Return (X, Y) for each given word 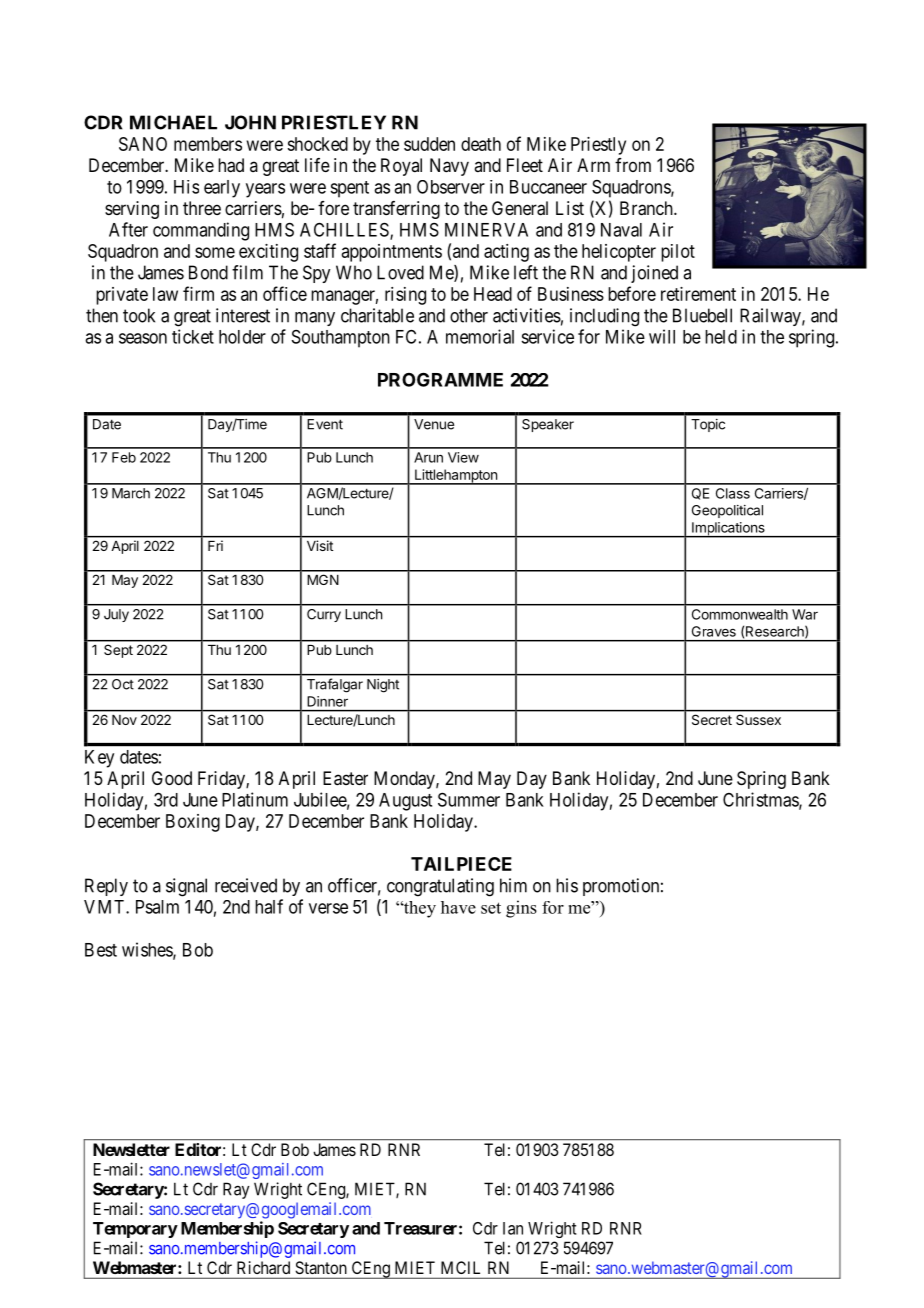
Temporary (135, 1230)
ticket (193, 336)
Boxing (193, 823)
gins (521, 909)
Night (383, 686)
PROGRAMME (440, 379)
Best (101, 950)
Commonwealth (740, 614)
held (721, 337)
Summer (469, 799)
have (458, 907)
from (633, 165)
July (116, 615)
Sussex (758, 720)
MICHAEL (173, 122)
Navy (449, 167)
